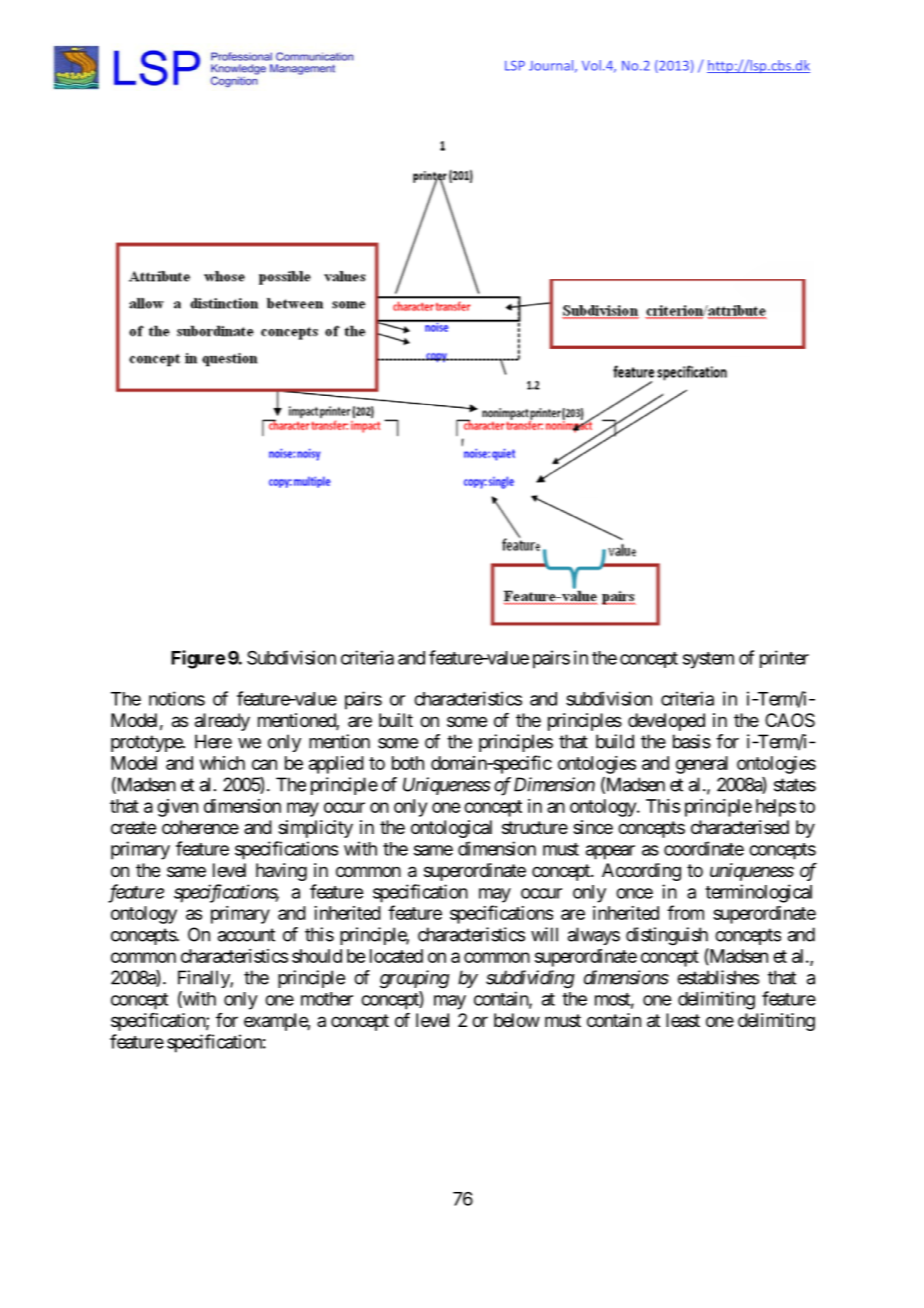 This document has width=924, height=1308. I want to click on will, so click(544, 934).
